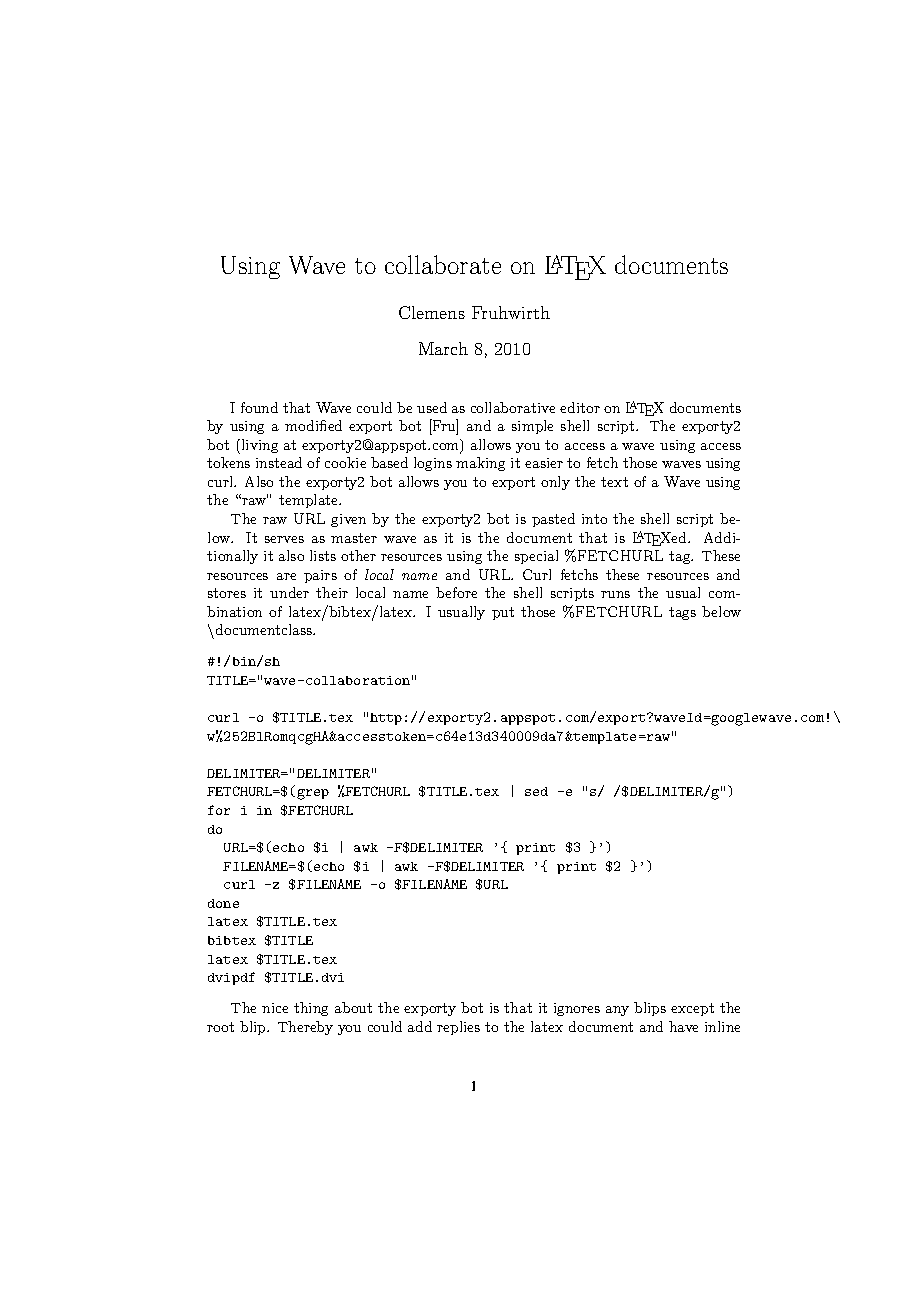 The image size is (924, 1308). I want to click on nice, so click(275, 1008).
